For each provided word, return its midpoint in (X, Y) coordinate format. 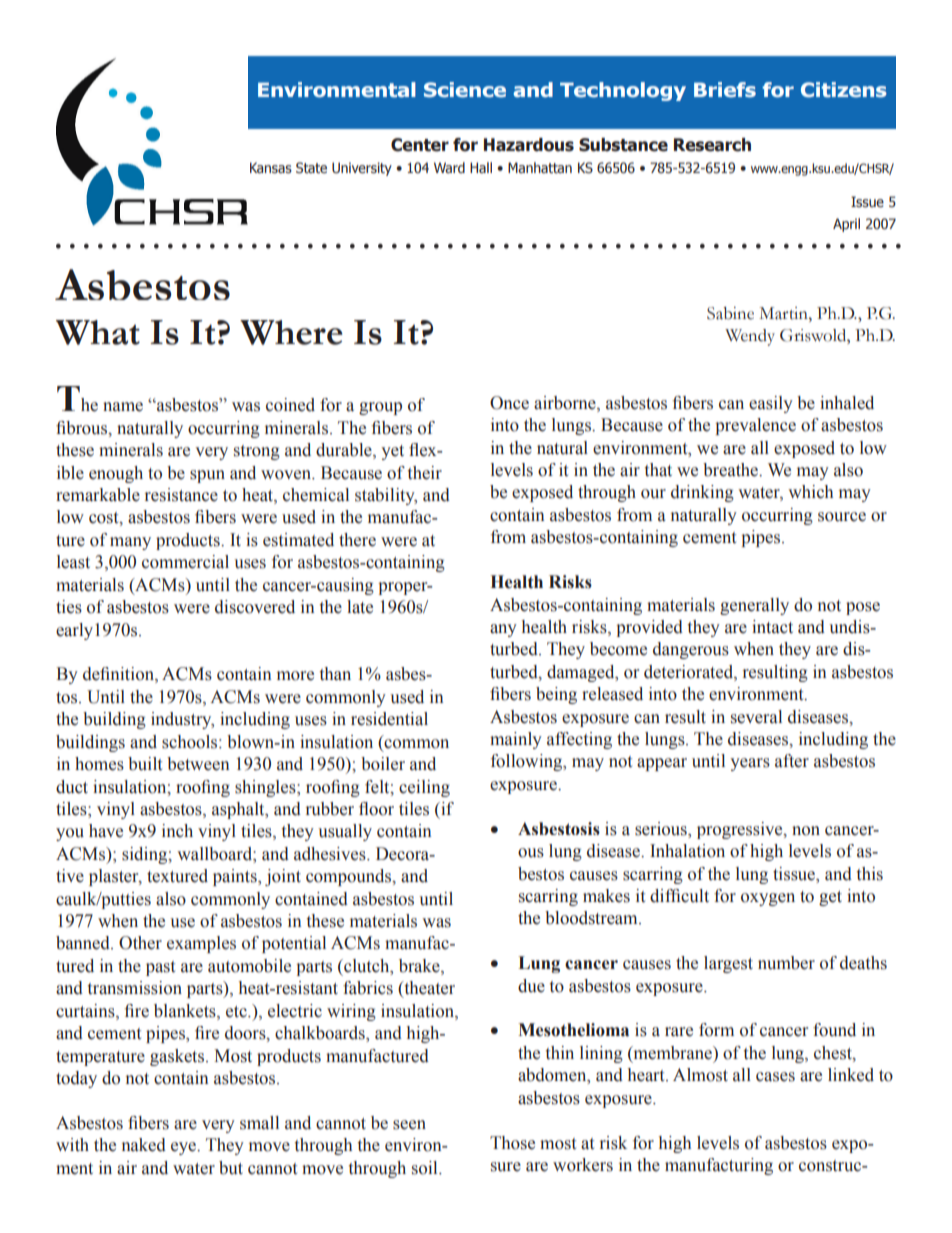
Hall (481, 167)
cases (775, 1077)
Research (712, 145)
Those (512, 1143)
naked (144, 1145)
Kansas (271, 168)
